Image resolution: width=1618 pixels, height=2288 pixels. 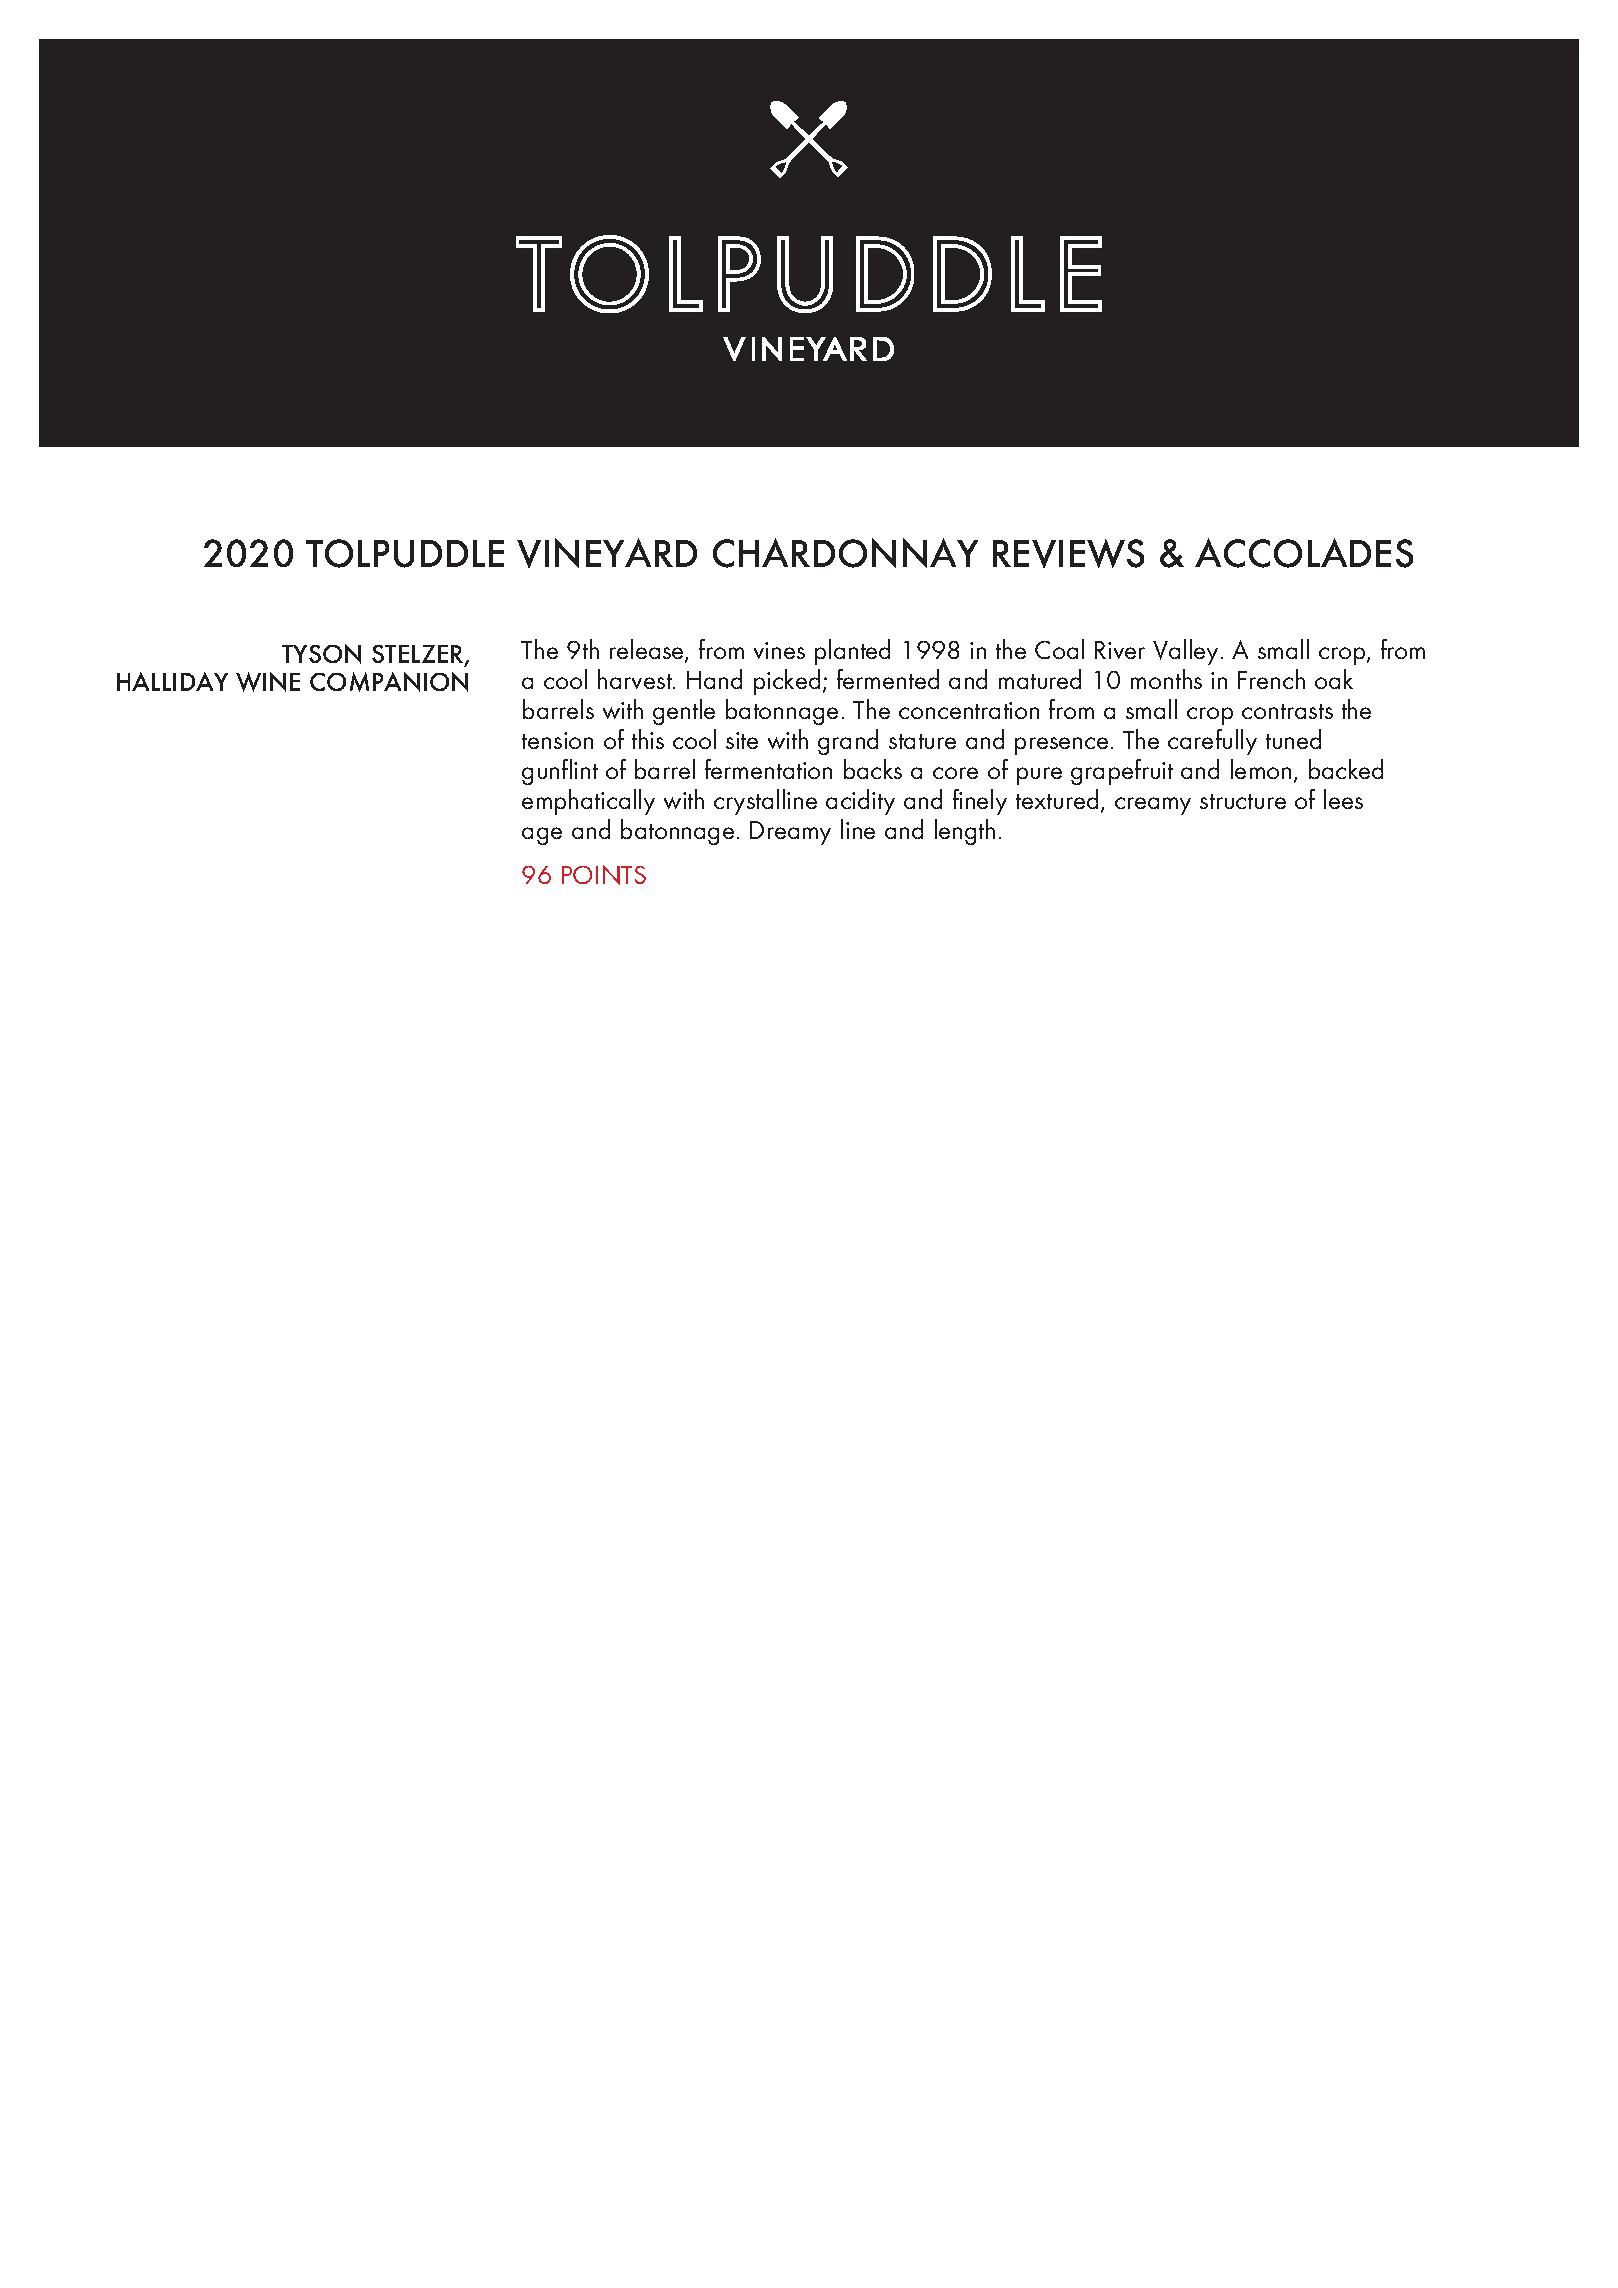 I want to click on POINTS, so click(x=604, y=875).
